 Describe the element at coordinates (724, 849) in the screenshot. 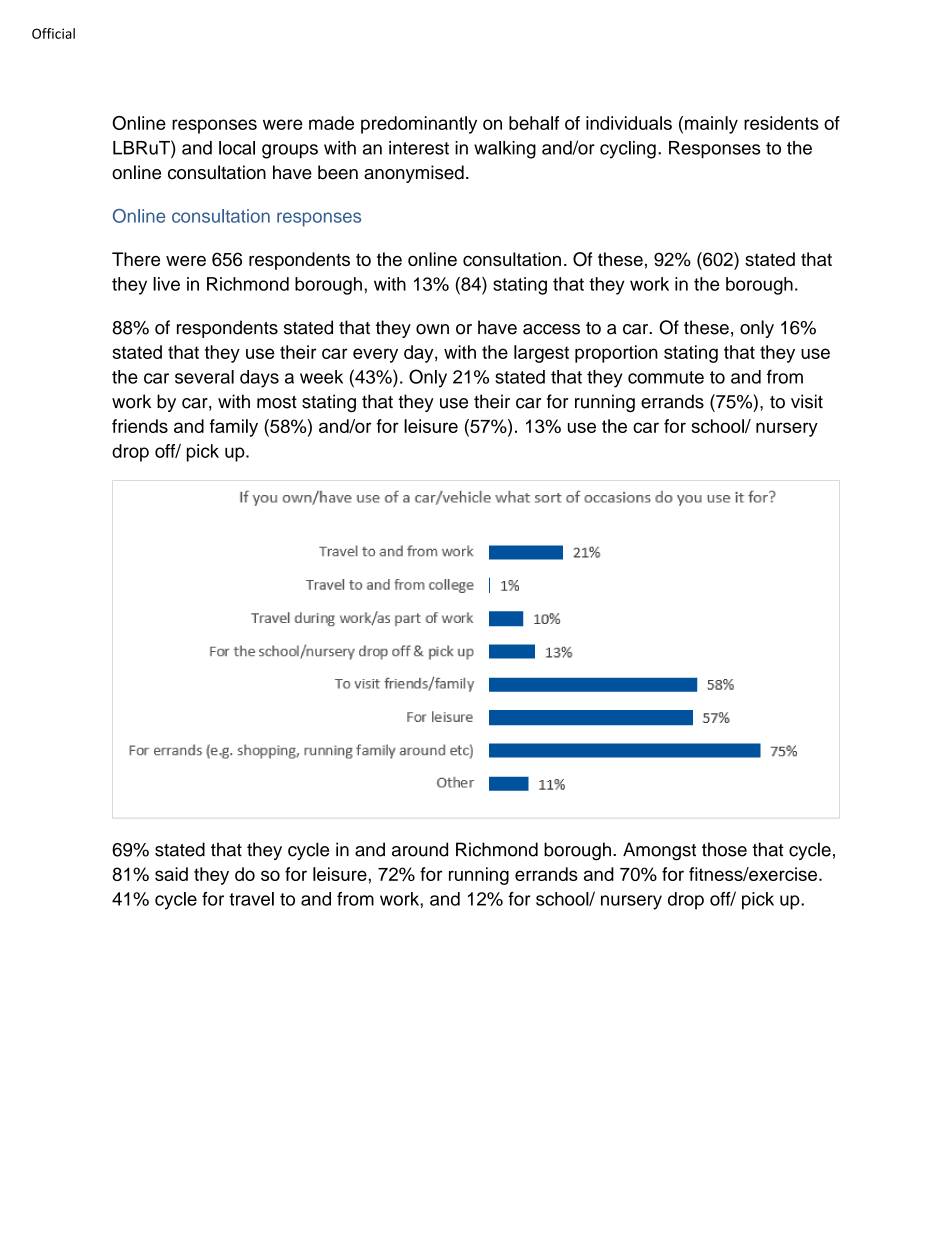

I see `those` at that location.
